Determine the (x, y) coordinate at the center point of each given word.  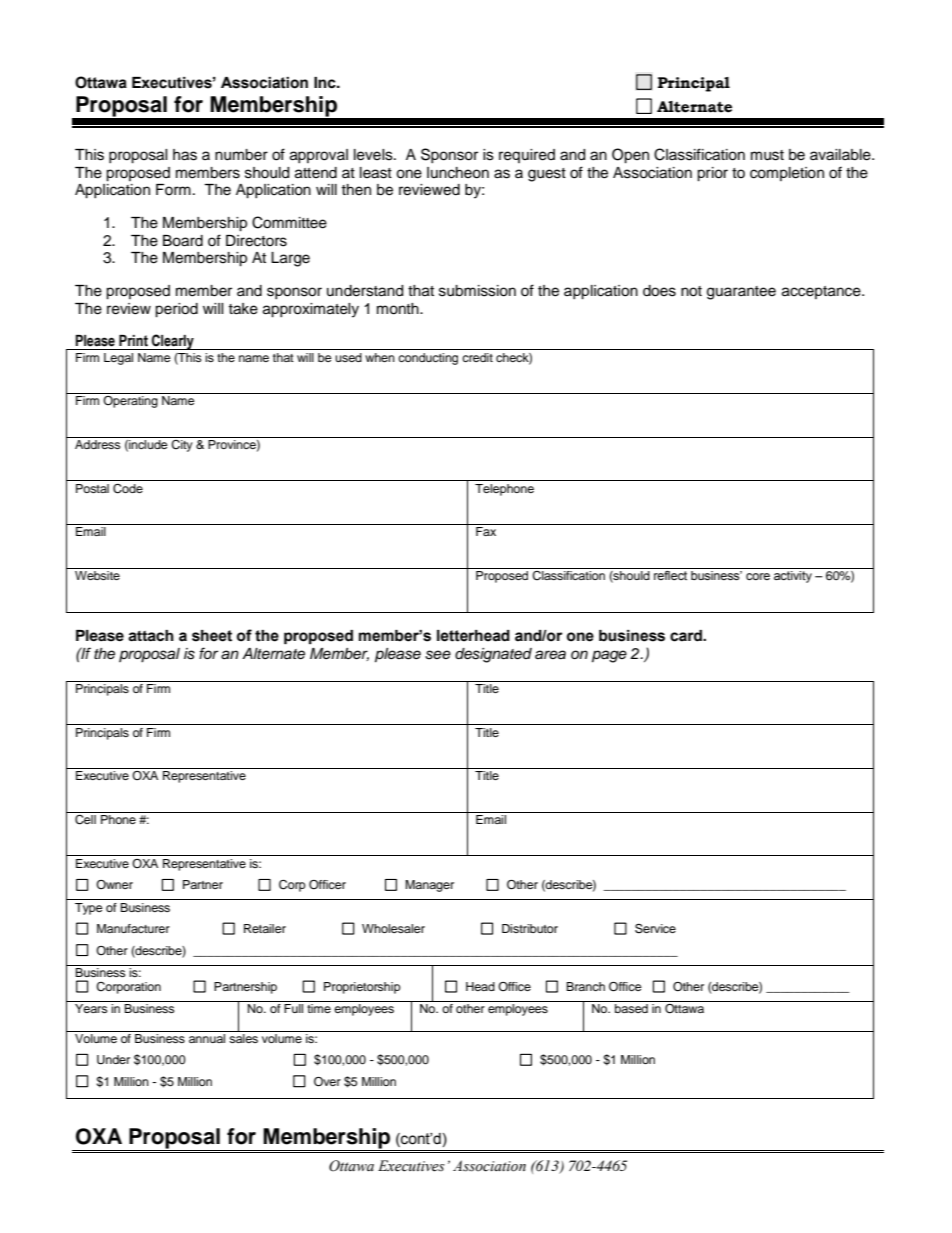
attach (151, 636)
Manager (429, 886)
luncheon (458, 173)
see (438, 655)
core (758, 577)
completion (787, 174)
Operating (130, 402)
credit (477, 357)
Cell (85, 818)
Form (173, 189)
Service (655, 928)
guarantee (741, 293)
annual (207, 1037)
